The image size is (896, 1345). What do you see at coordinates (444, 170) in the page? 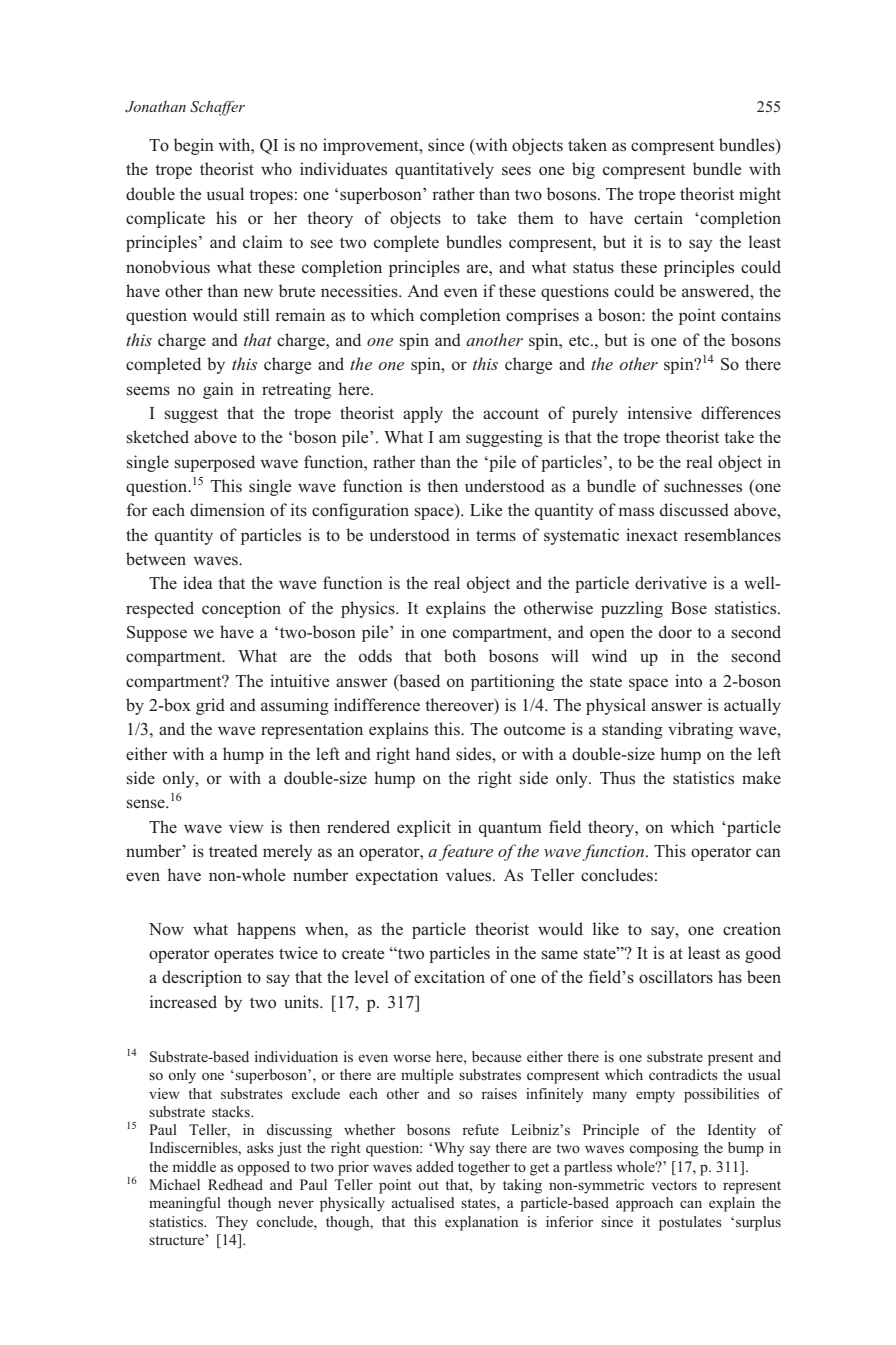
I see `quantitatively` at bounding box center [444, 170].
